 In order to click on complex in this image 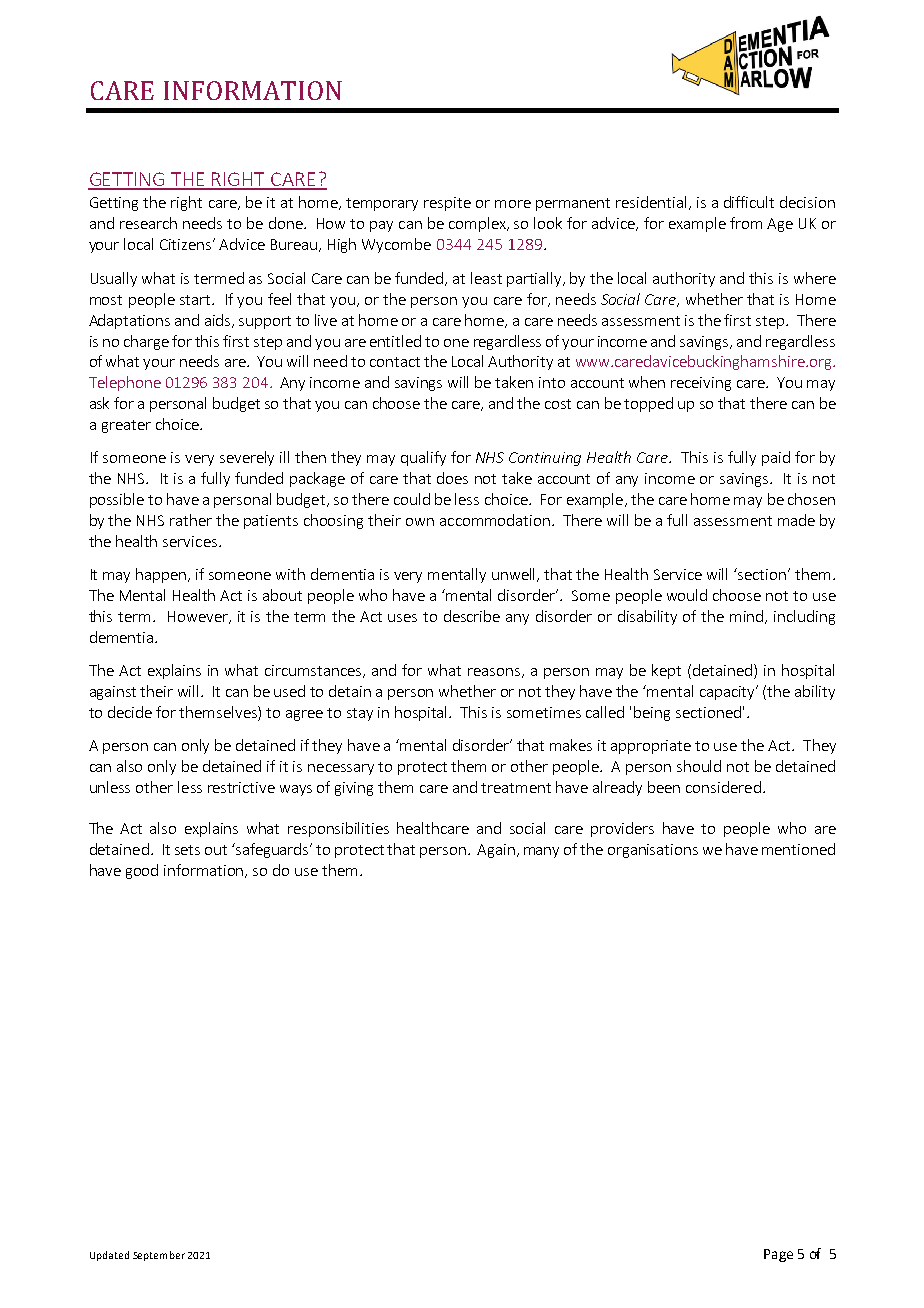, I will do `click(478, 224)`.
